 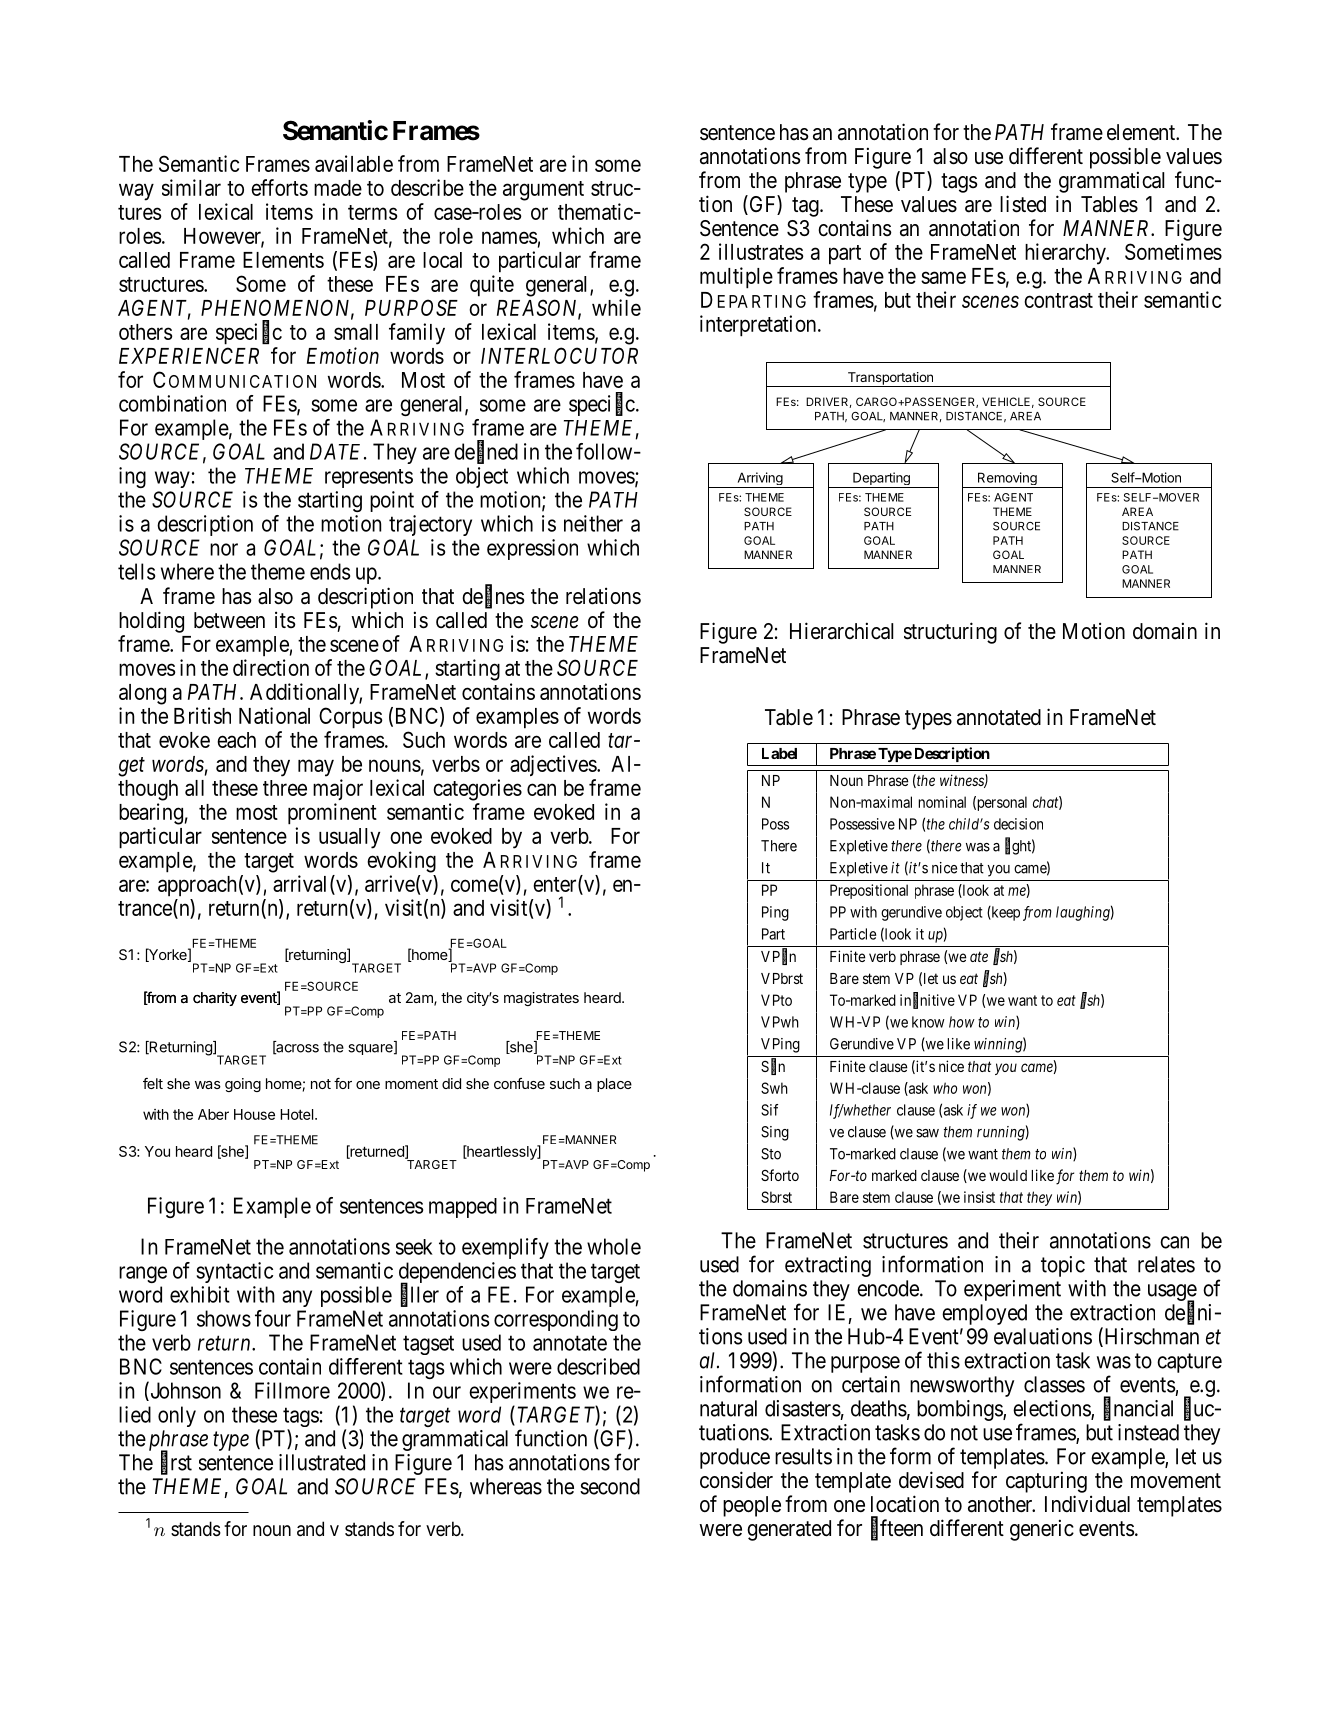 I want to click on listed, so click(x=1023, y=204).
